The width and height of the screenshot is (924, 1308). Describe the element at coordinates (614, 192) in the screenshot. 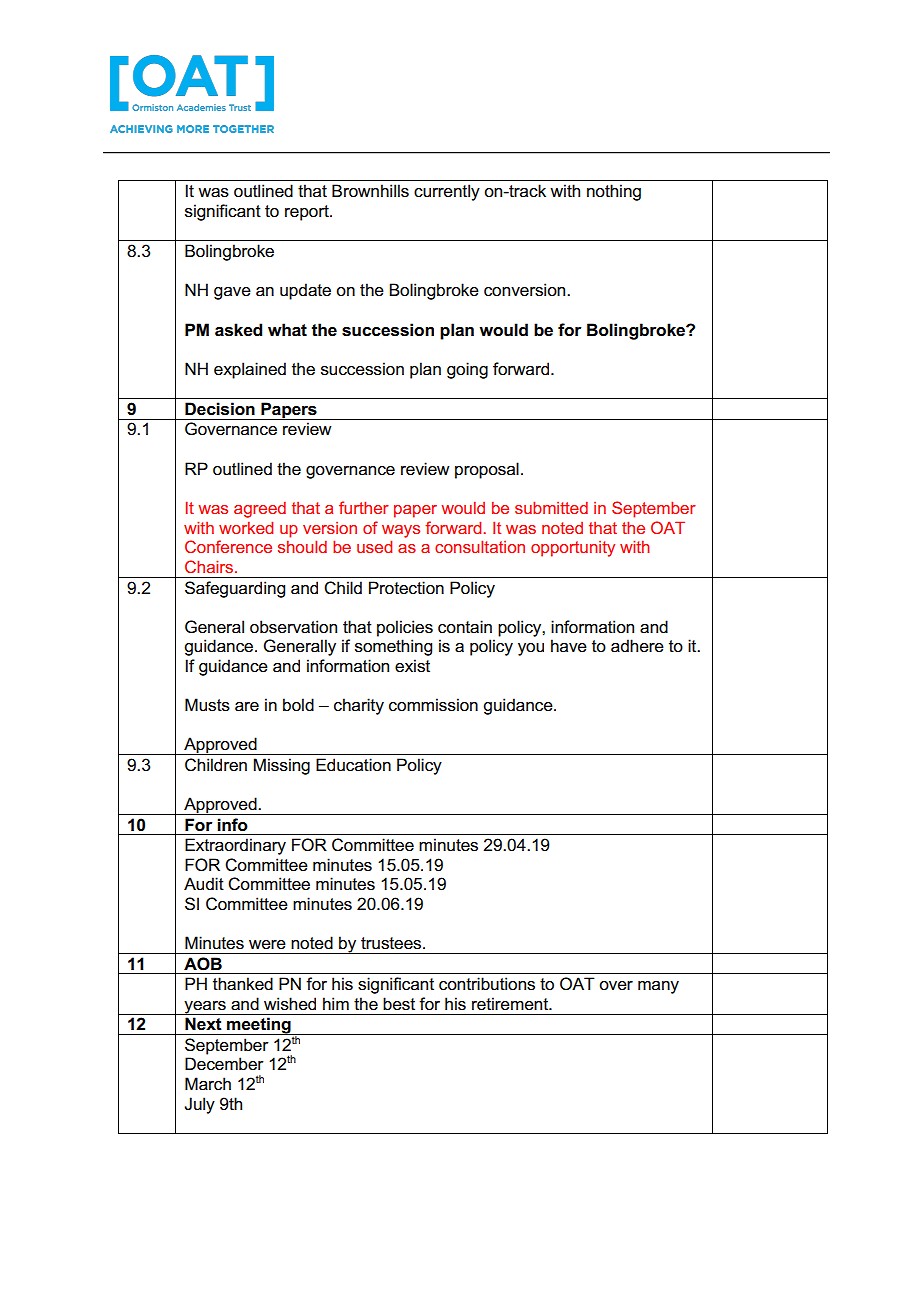

I see `nothing` at that location.
